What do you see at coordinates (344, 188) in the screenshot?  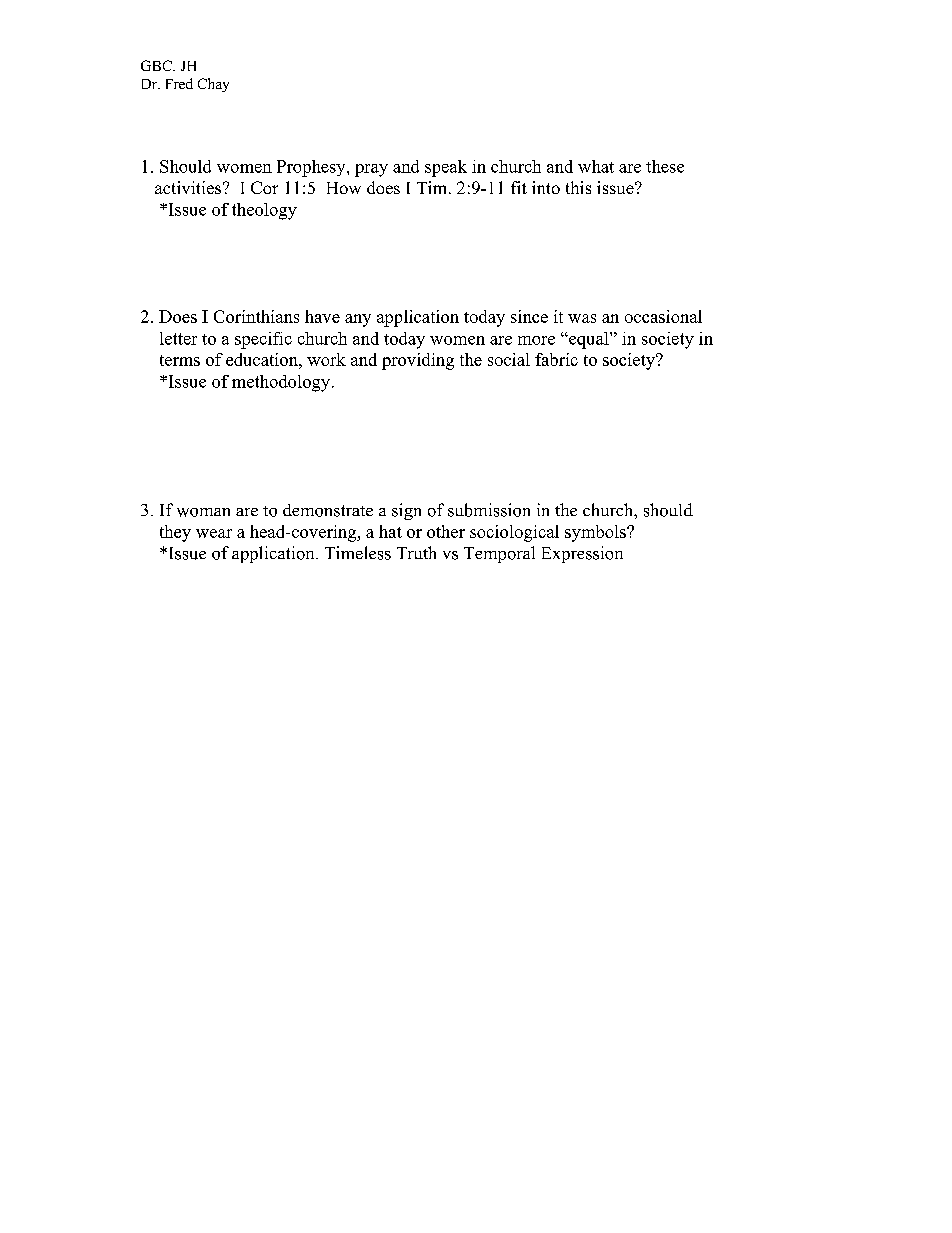 I see `How` at bounding box center [344, 188].
